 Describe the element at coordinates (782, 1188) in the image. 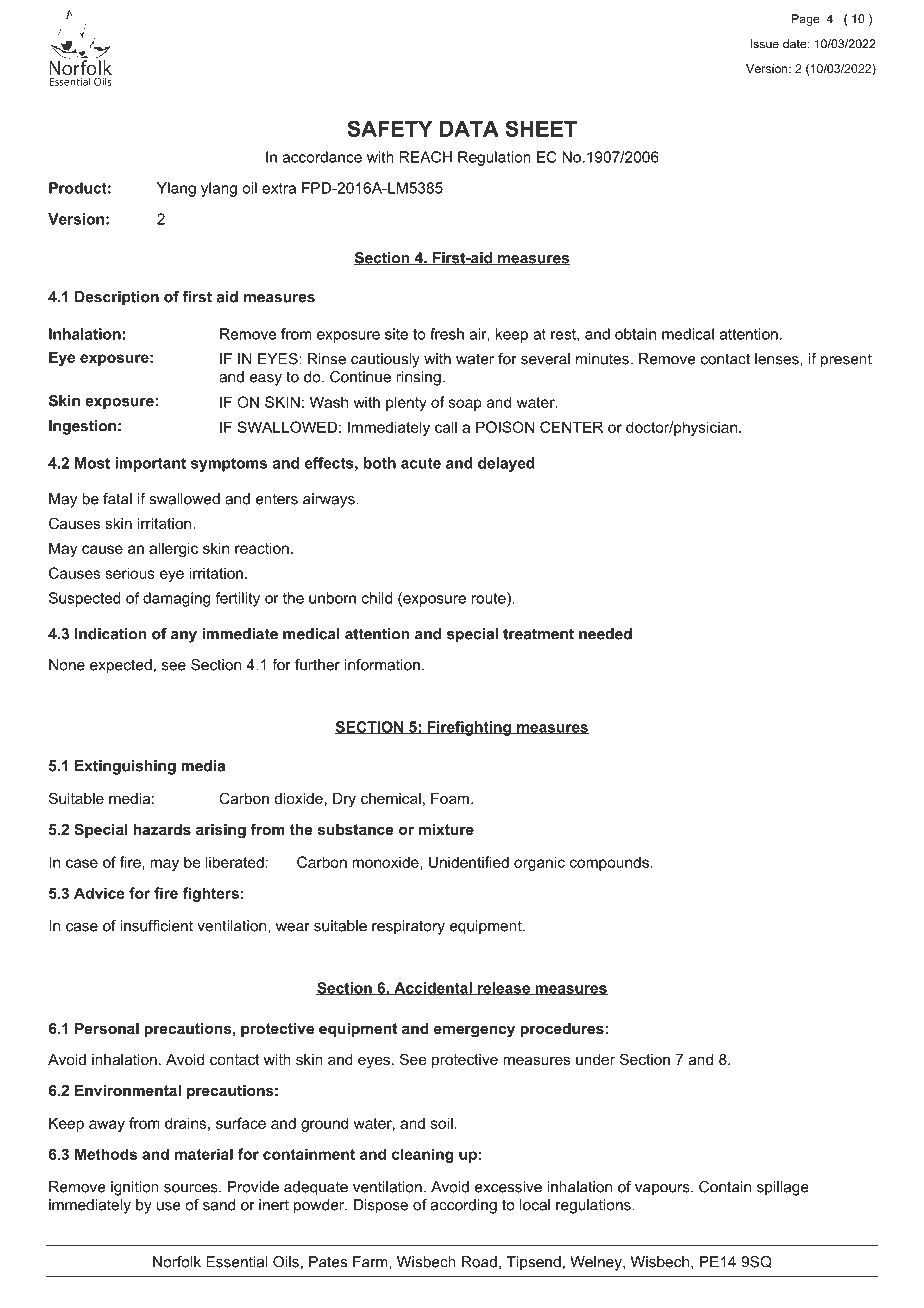

I see `spillage` at that location.
